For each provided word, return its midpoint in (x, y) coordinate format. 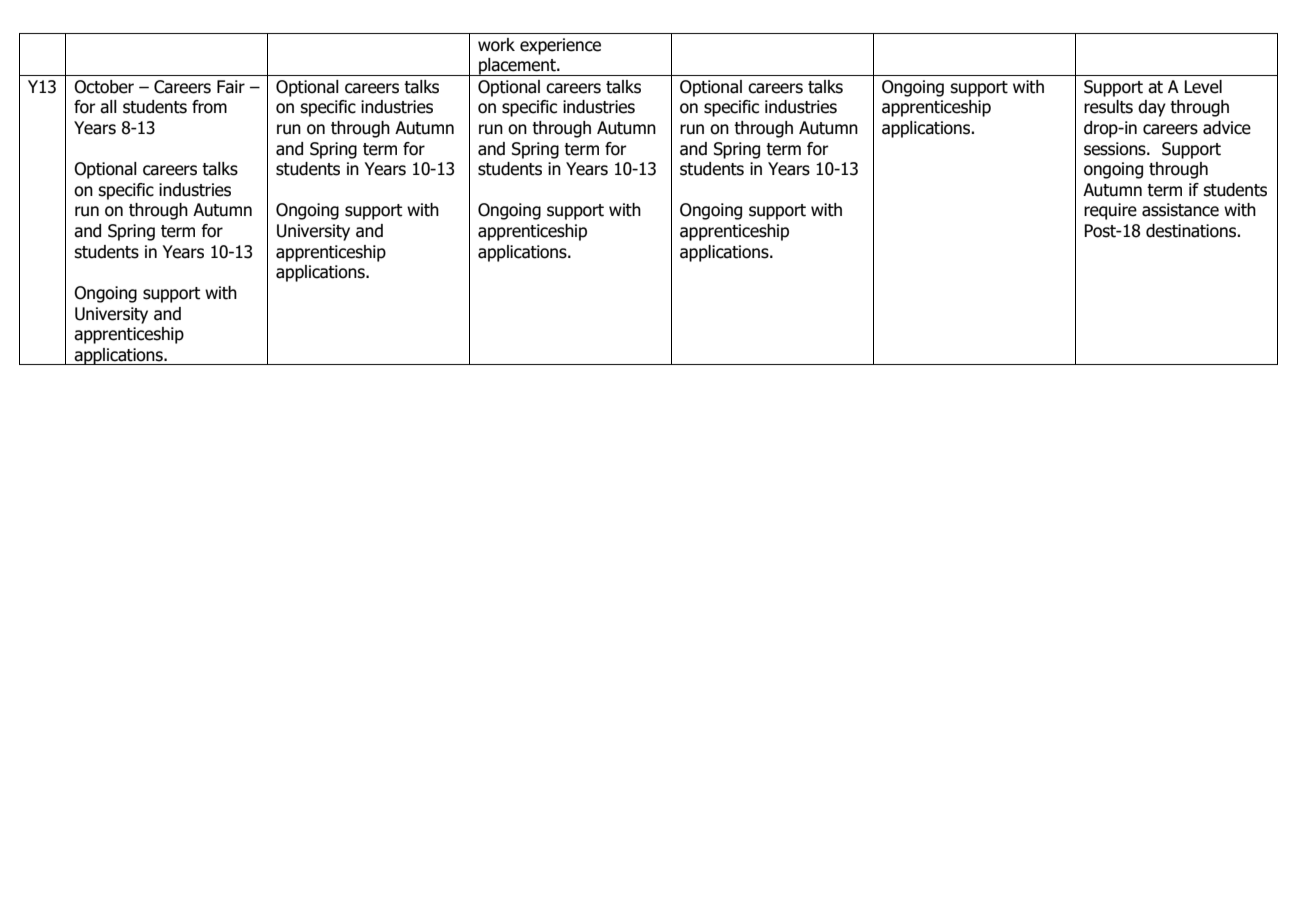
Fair (231, 87)
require (1110, 211)
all (108, 107)
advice (1227, 128)
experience (560, 46)
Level (1203, 87)
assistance (1180, 210)
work (496, 45)
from (209, 107)
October (104, 87)
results (1108, 107)
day (1152, 108)
